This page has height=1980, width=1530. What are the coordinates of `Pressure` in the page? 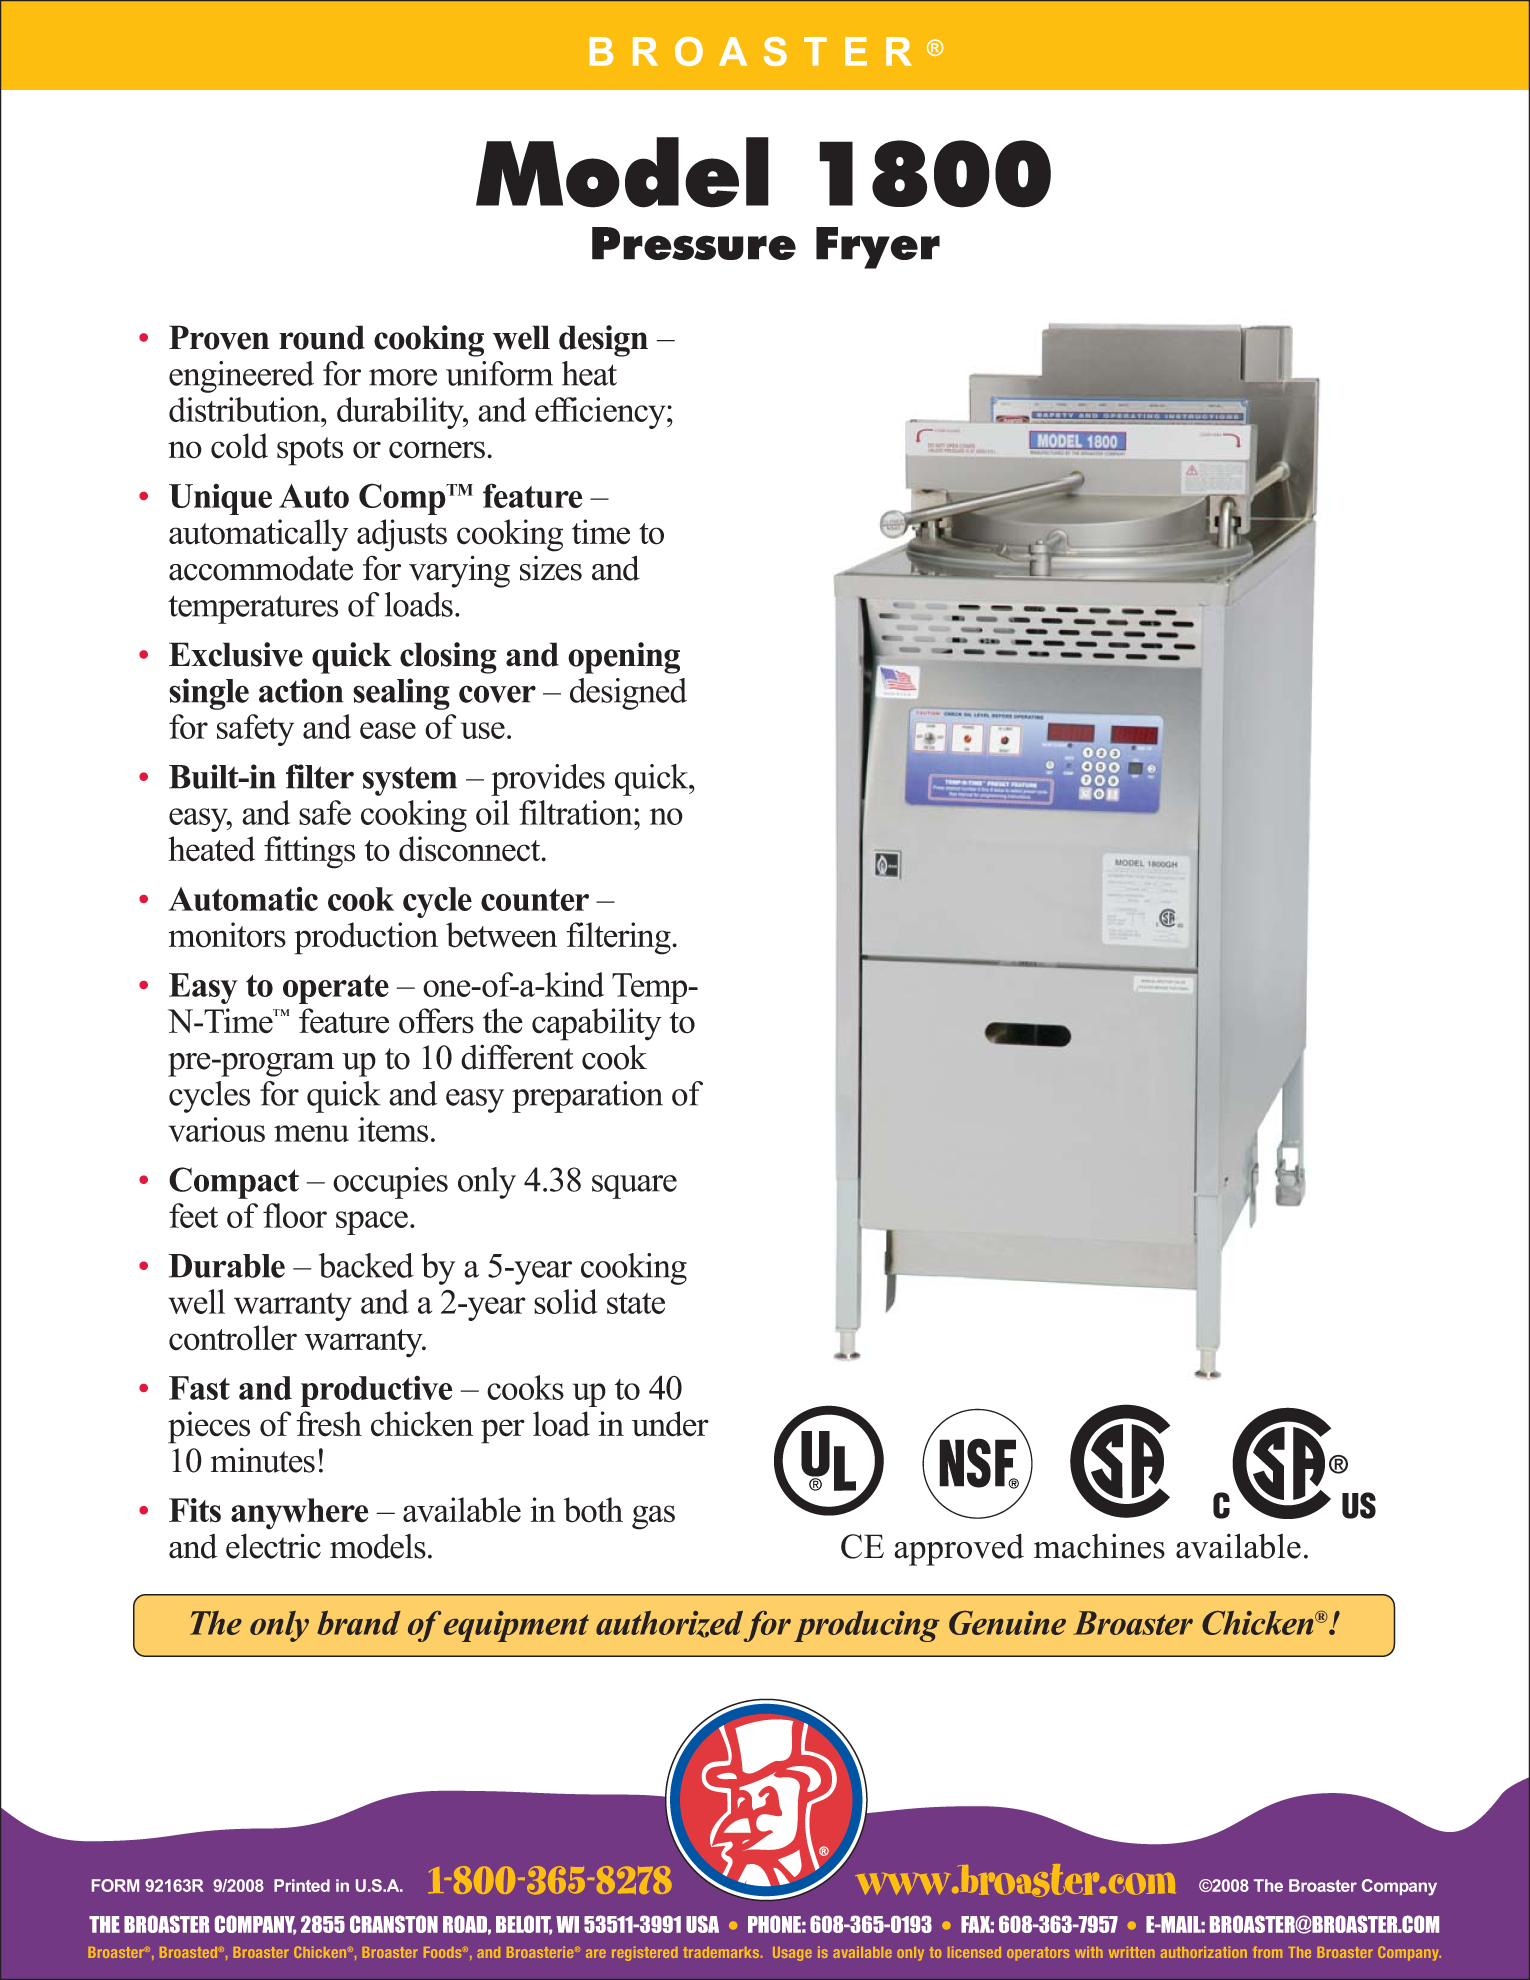 It's located at (694, 243).
